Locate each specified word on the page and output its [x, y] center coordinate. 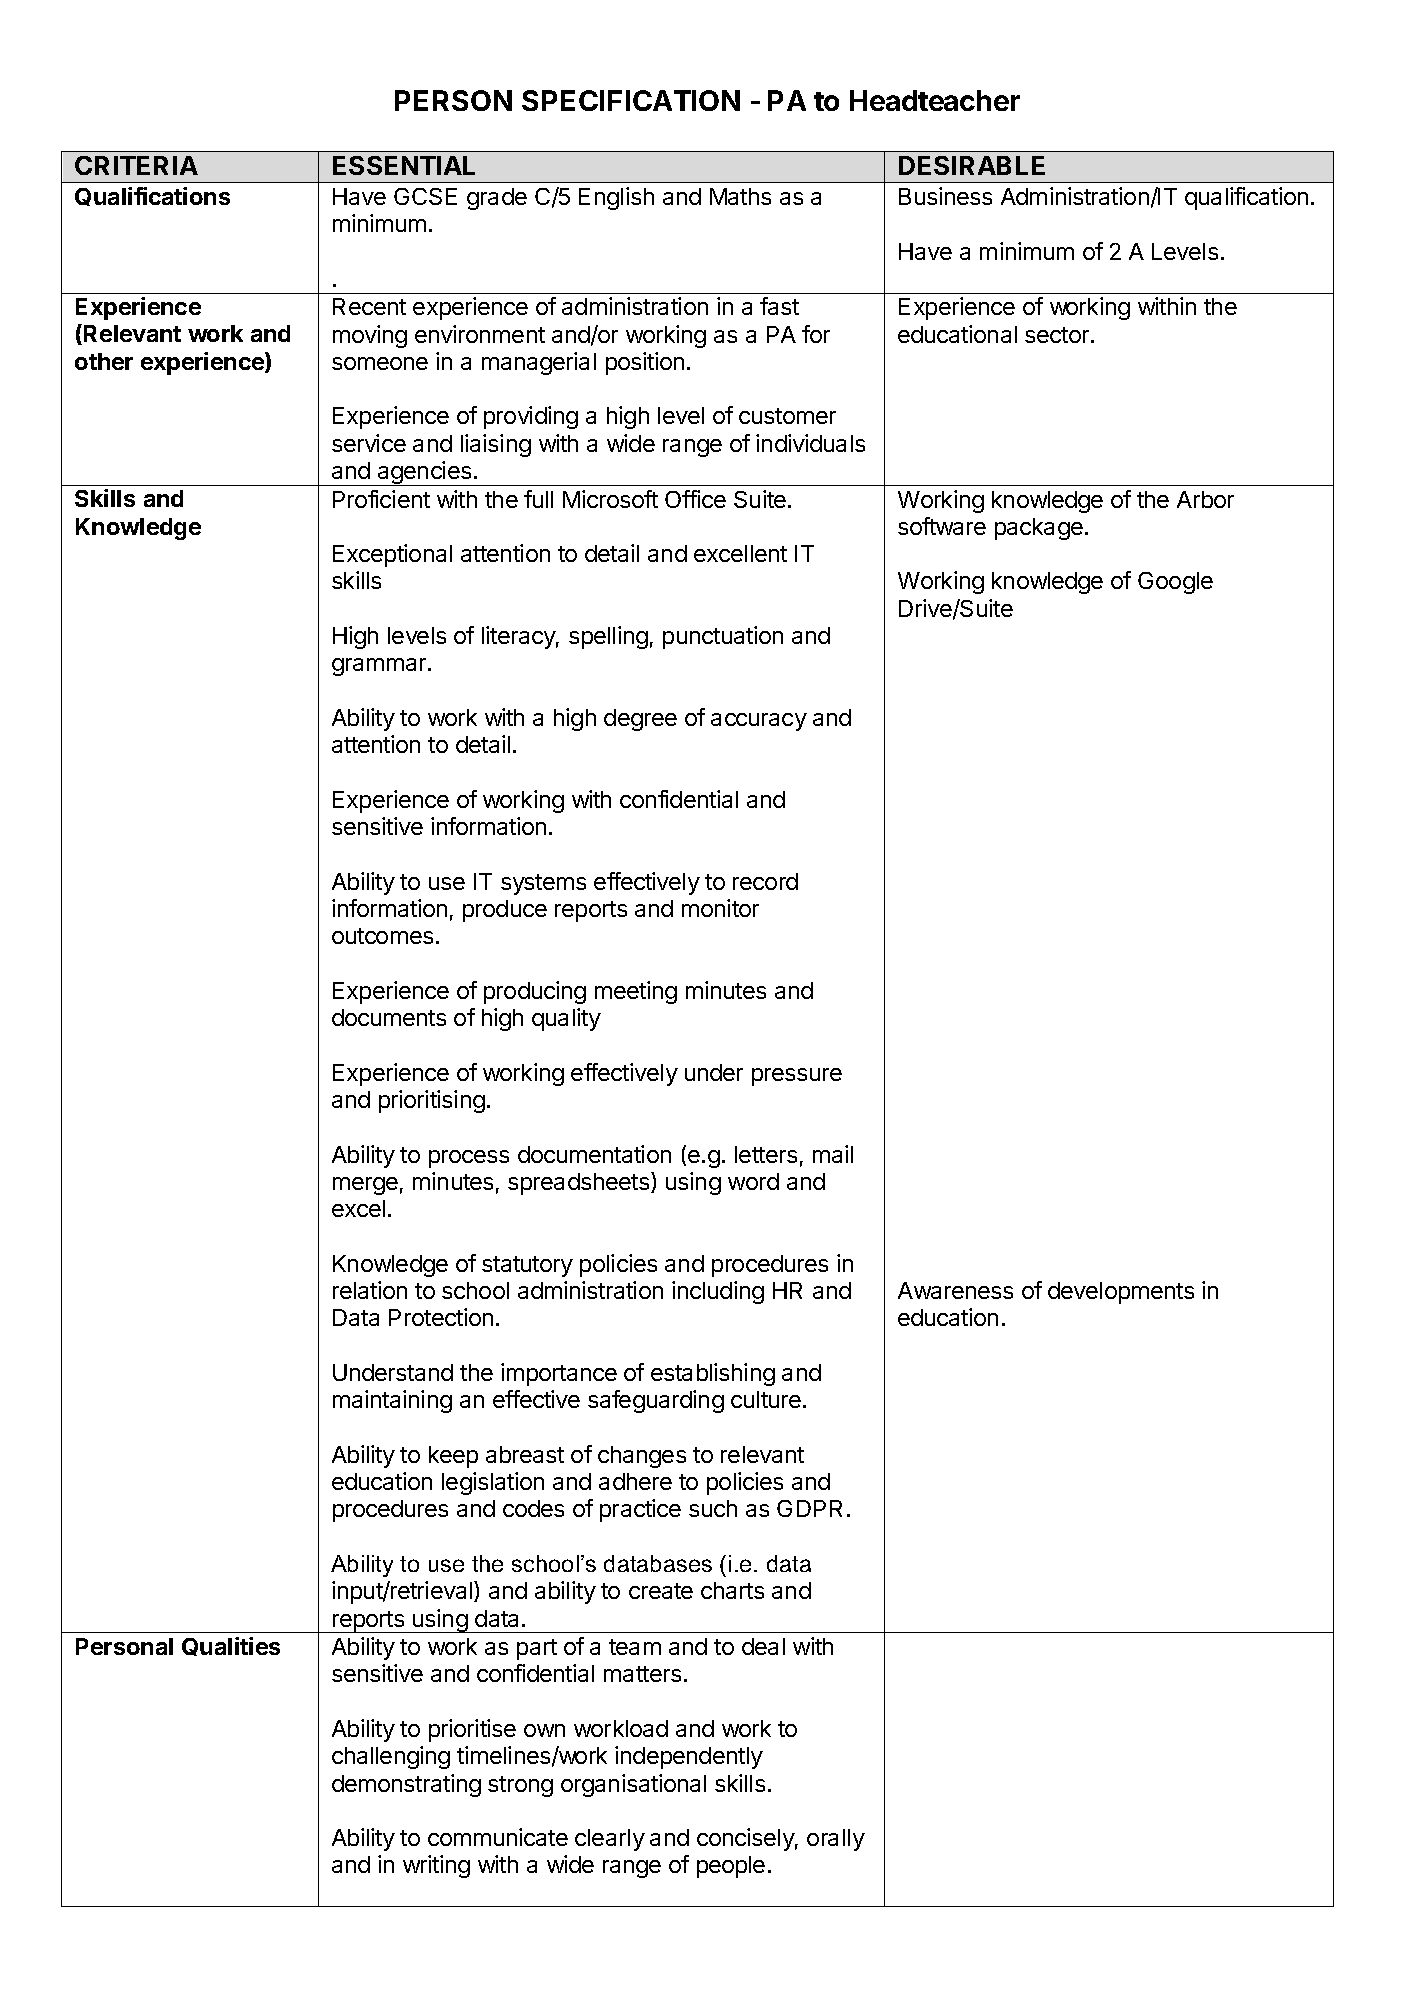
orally [836, 1840]
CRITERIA [136, 165]
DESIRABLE [972, 165]
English [616, 198]
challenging [391, 1757]
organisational [633, 1785]
